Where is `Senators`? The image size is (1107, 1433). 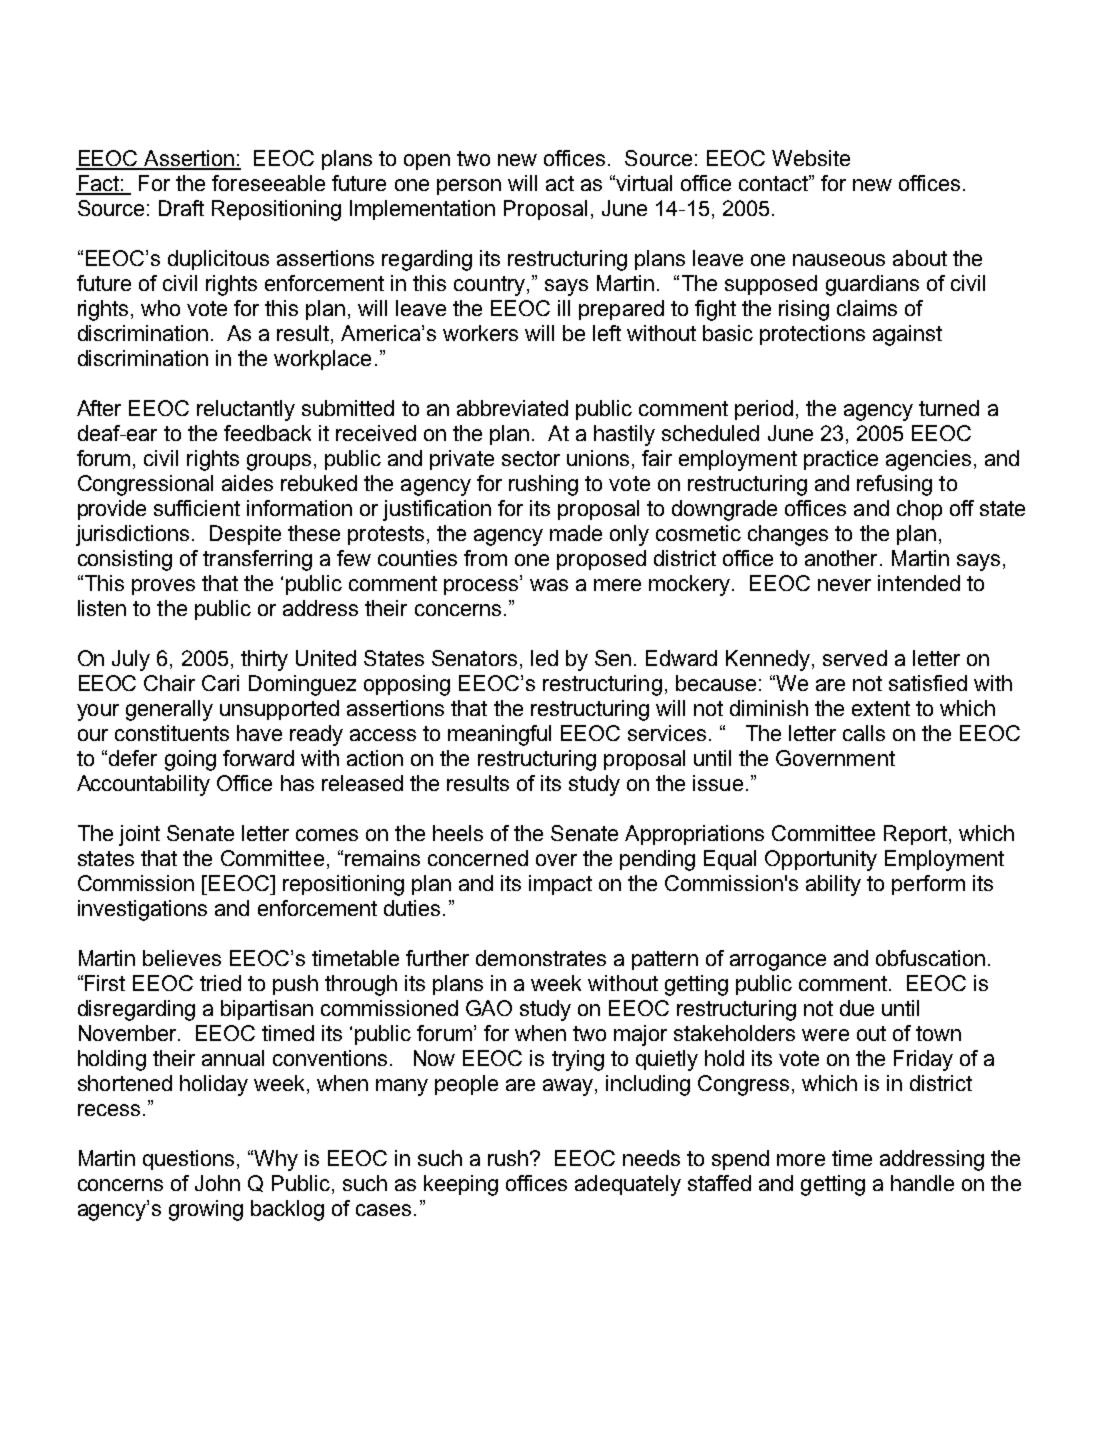 Senators is located at coordinates (474, 658).
